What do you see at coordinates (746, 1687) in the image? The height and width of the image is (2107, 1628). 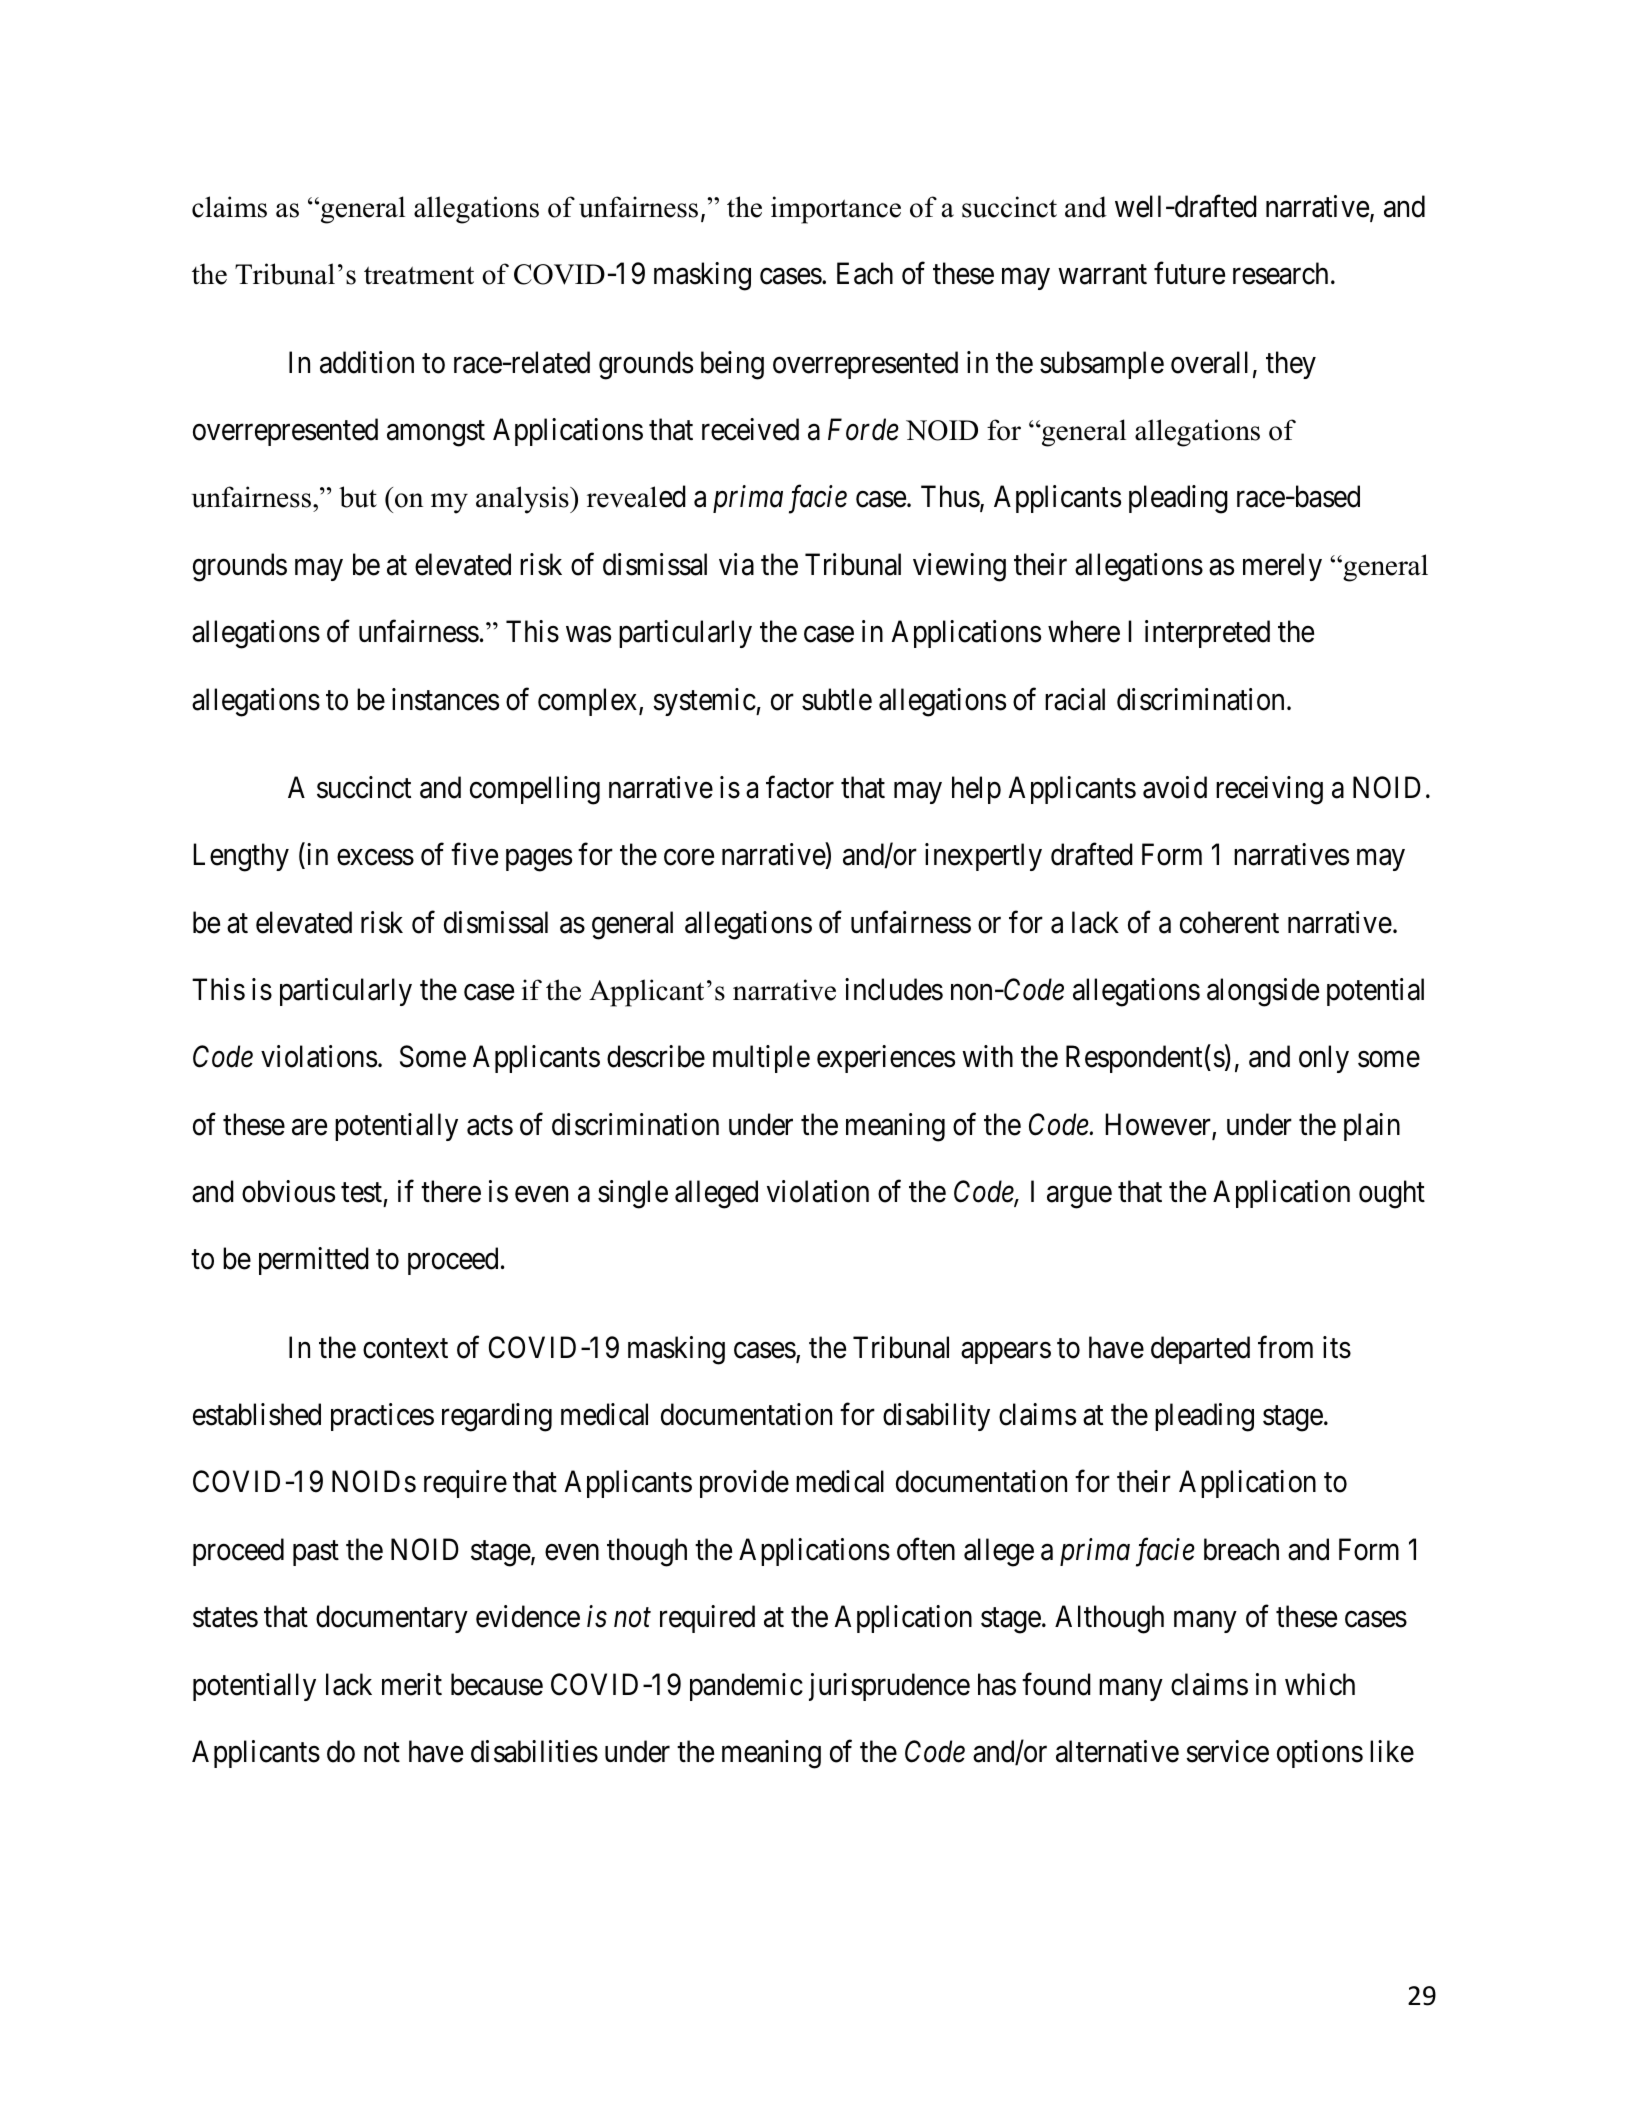 I see `pandemic` at bounding box center [746, 1687].
